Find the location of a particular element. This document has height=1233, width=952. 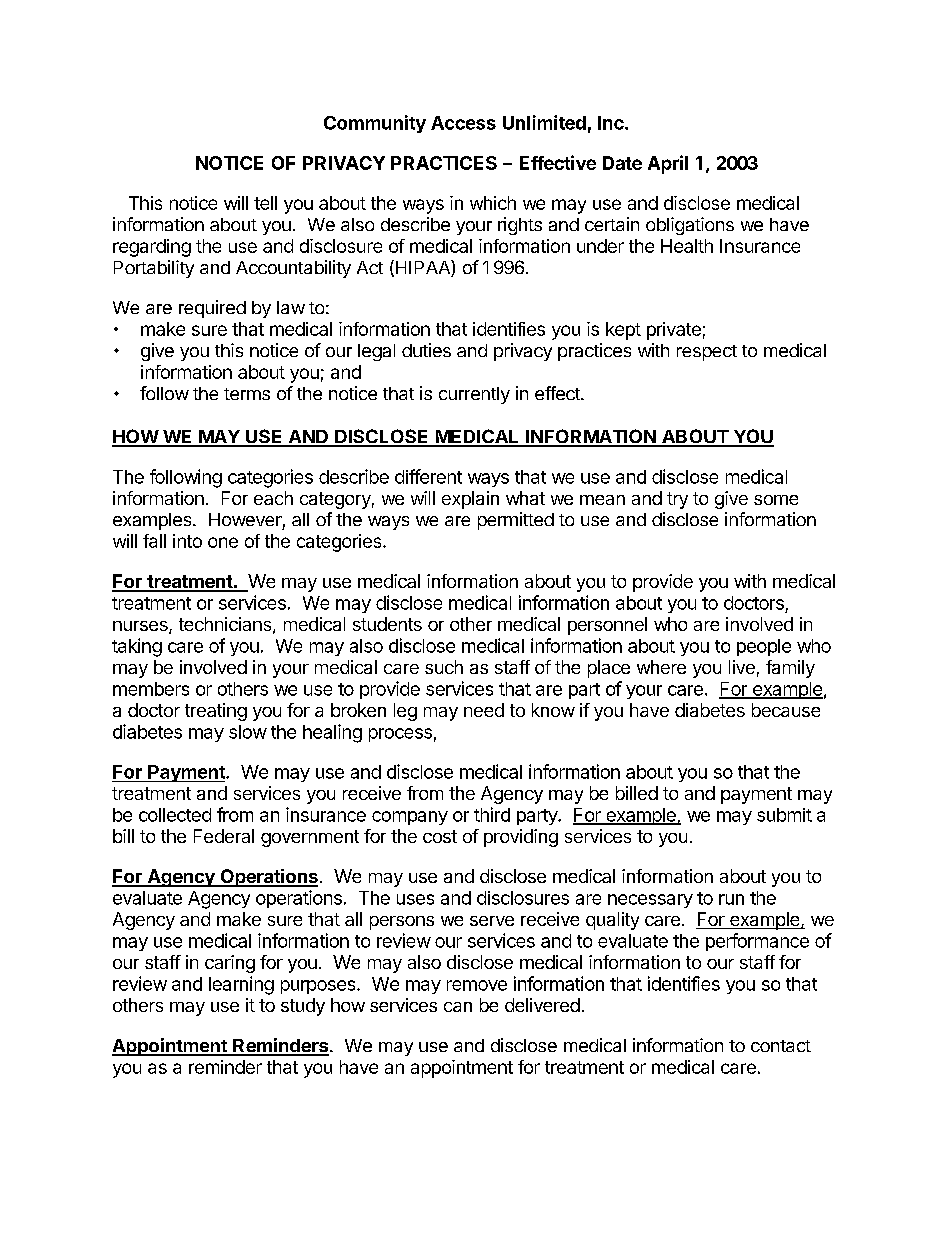

tell is located at coordinates (265, 203).
